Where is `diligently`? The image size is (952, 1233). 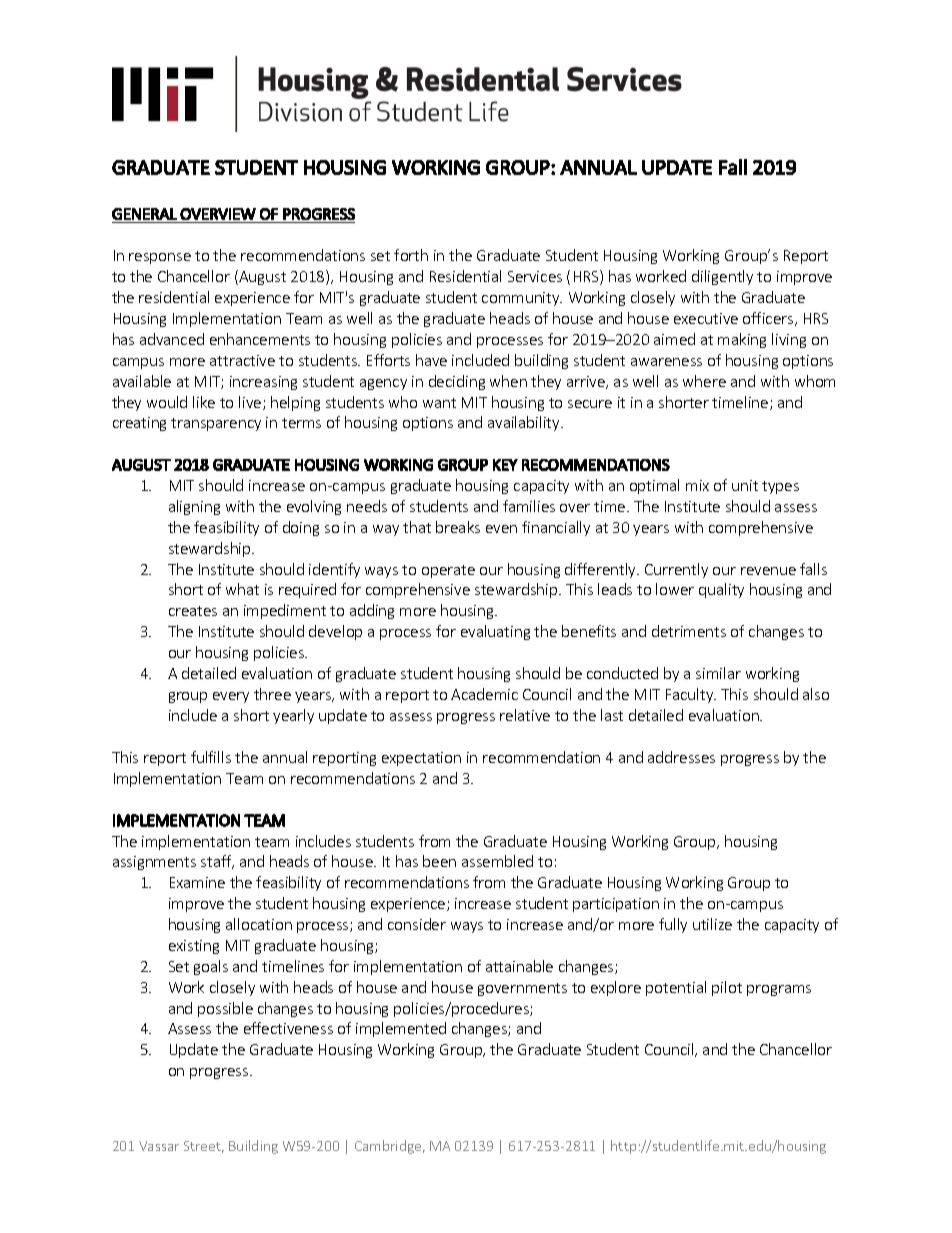 diligently is located at coordinates (722, 277).
